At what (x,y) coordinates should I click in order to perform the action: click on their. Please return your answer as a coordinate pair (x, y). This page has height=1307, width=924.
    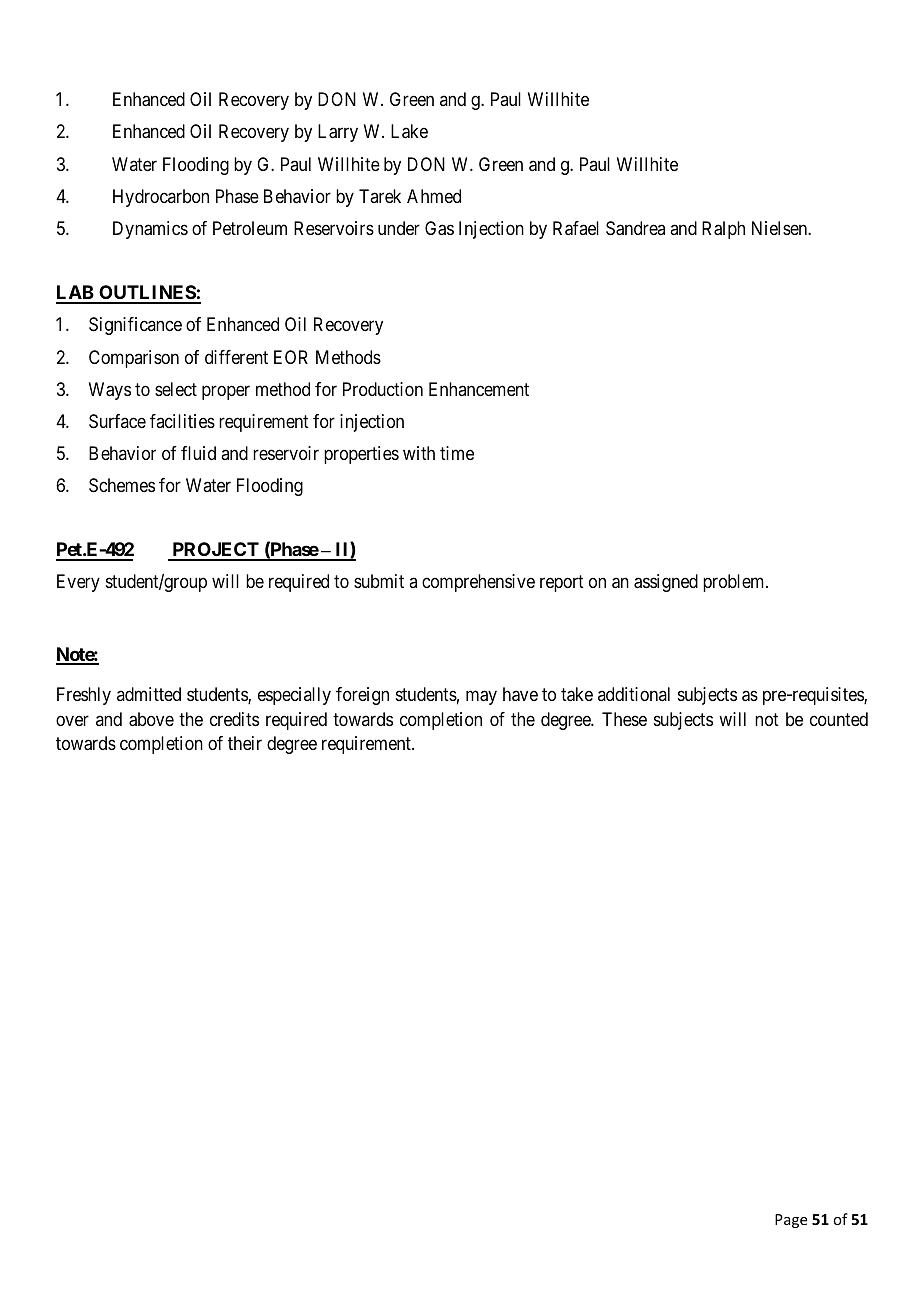
    Looking at the image, I should click on (245, 743).
